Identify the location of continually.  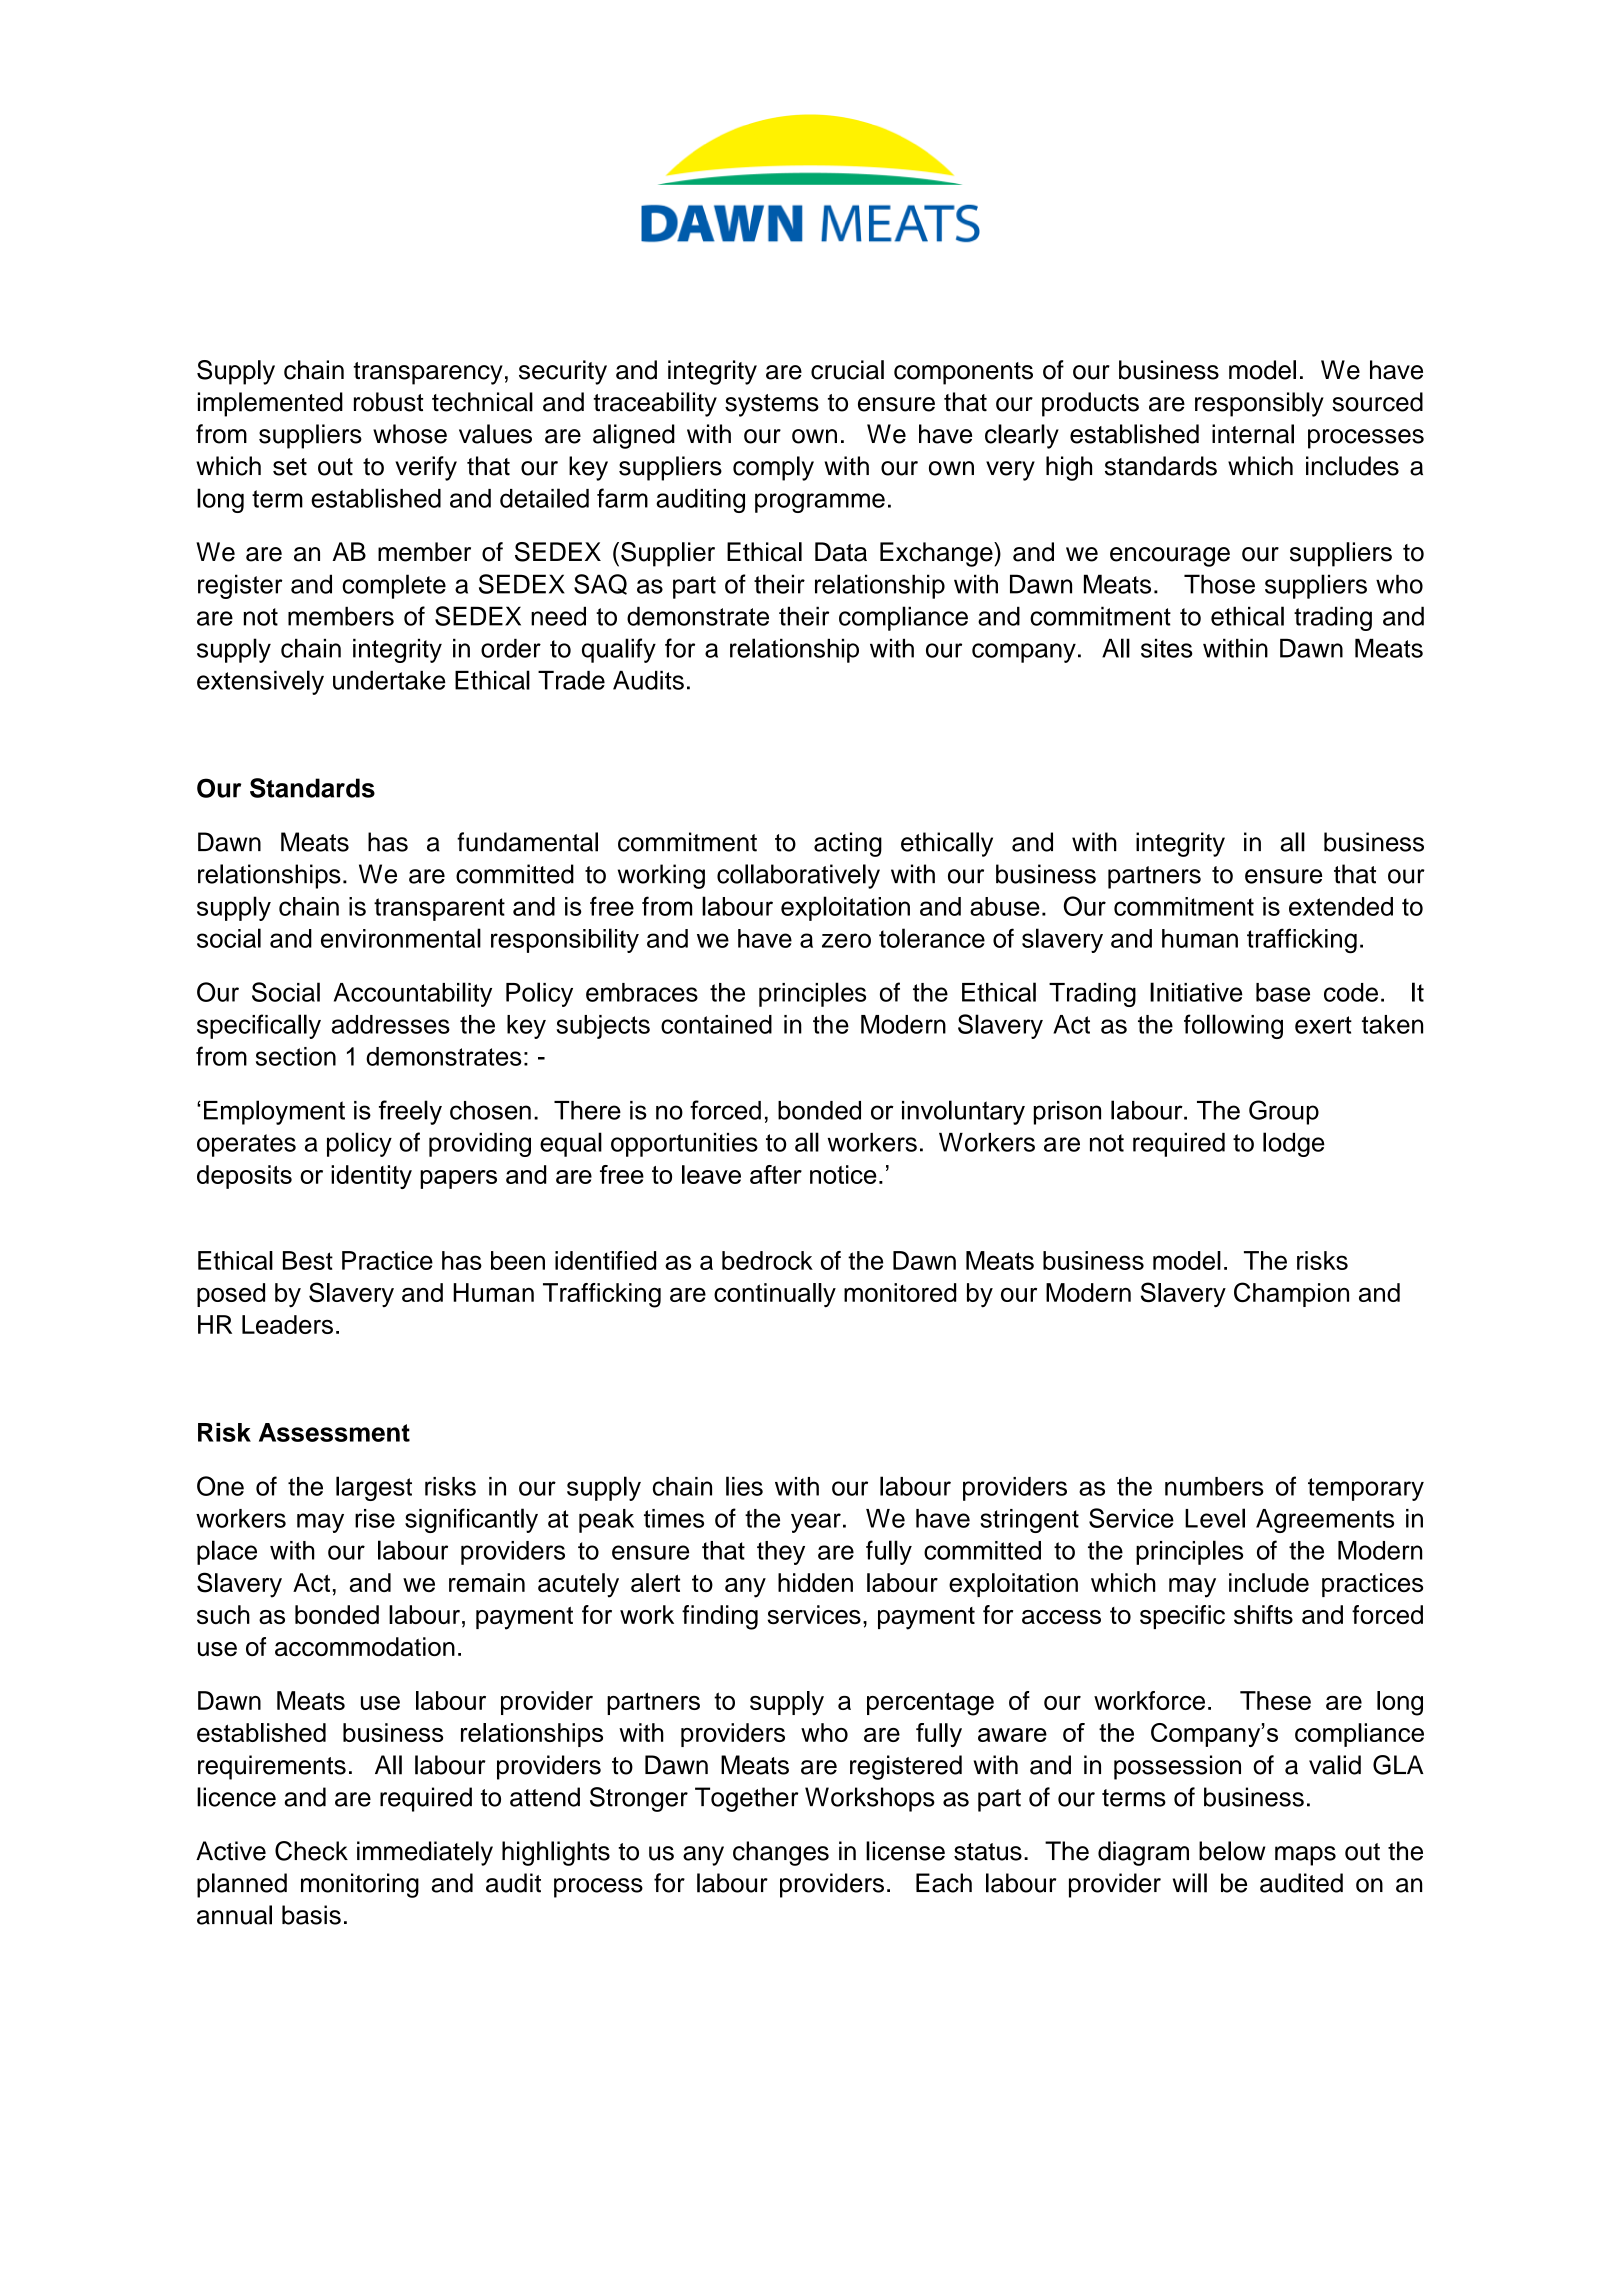
(775, 1295).
